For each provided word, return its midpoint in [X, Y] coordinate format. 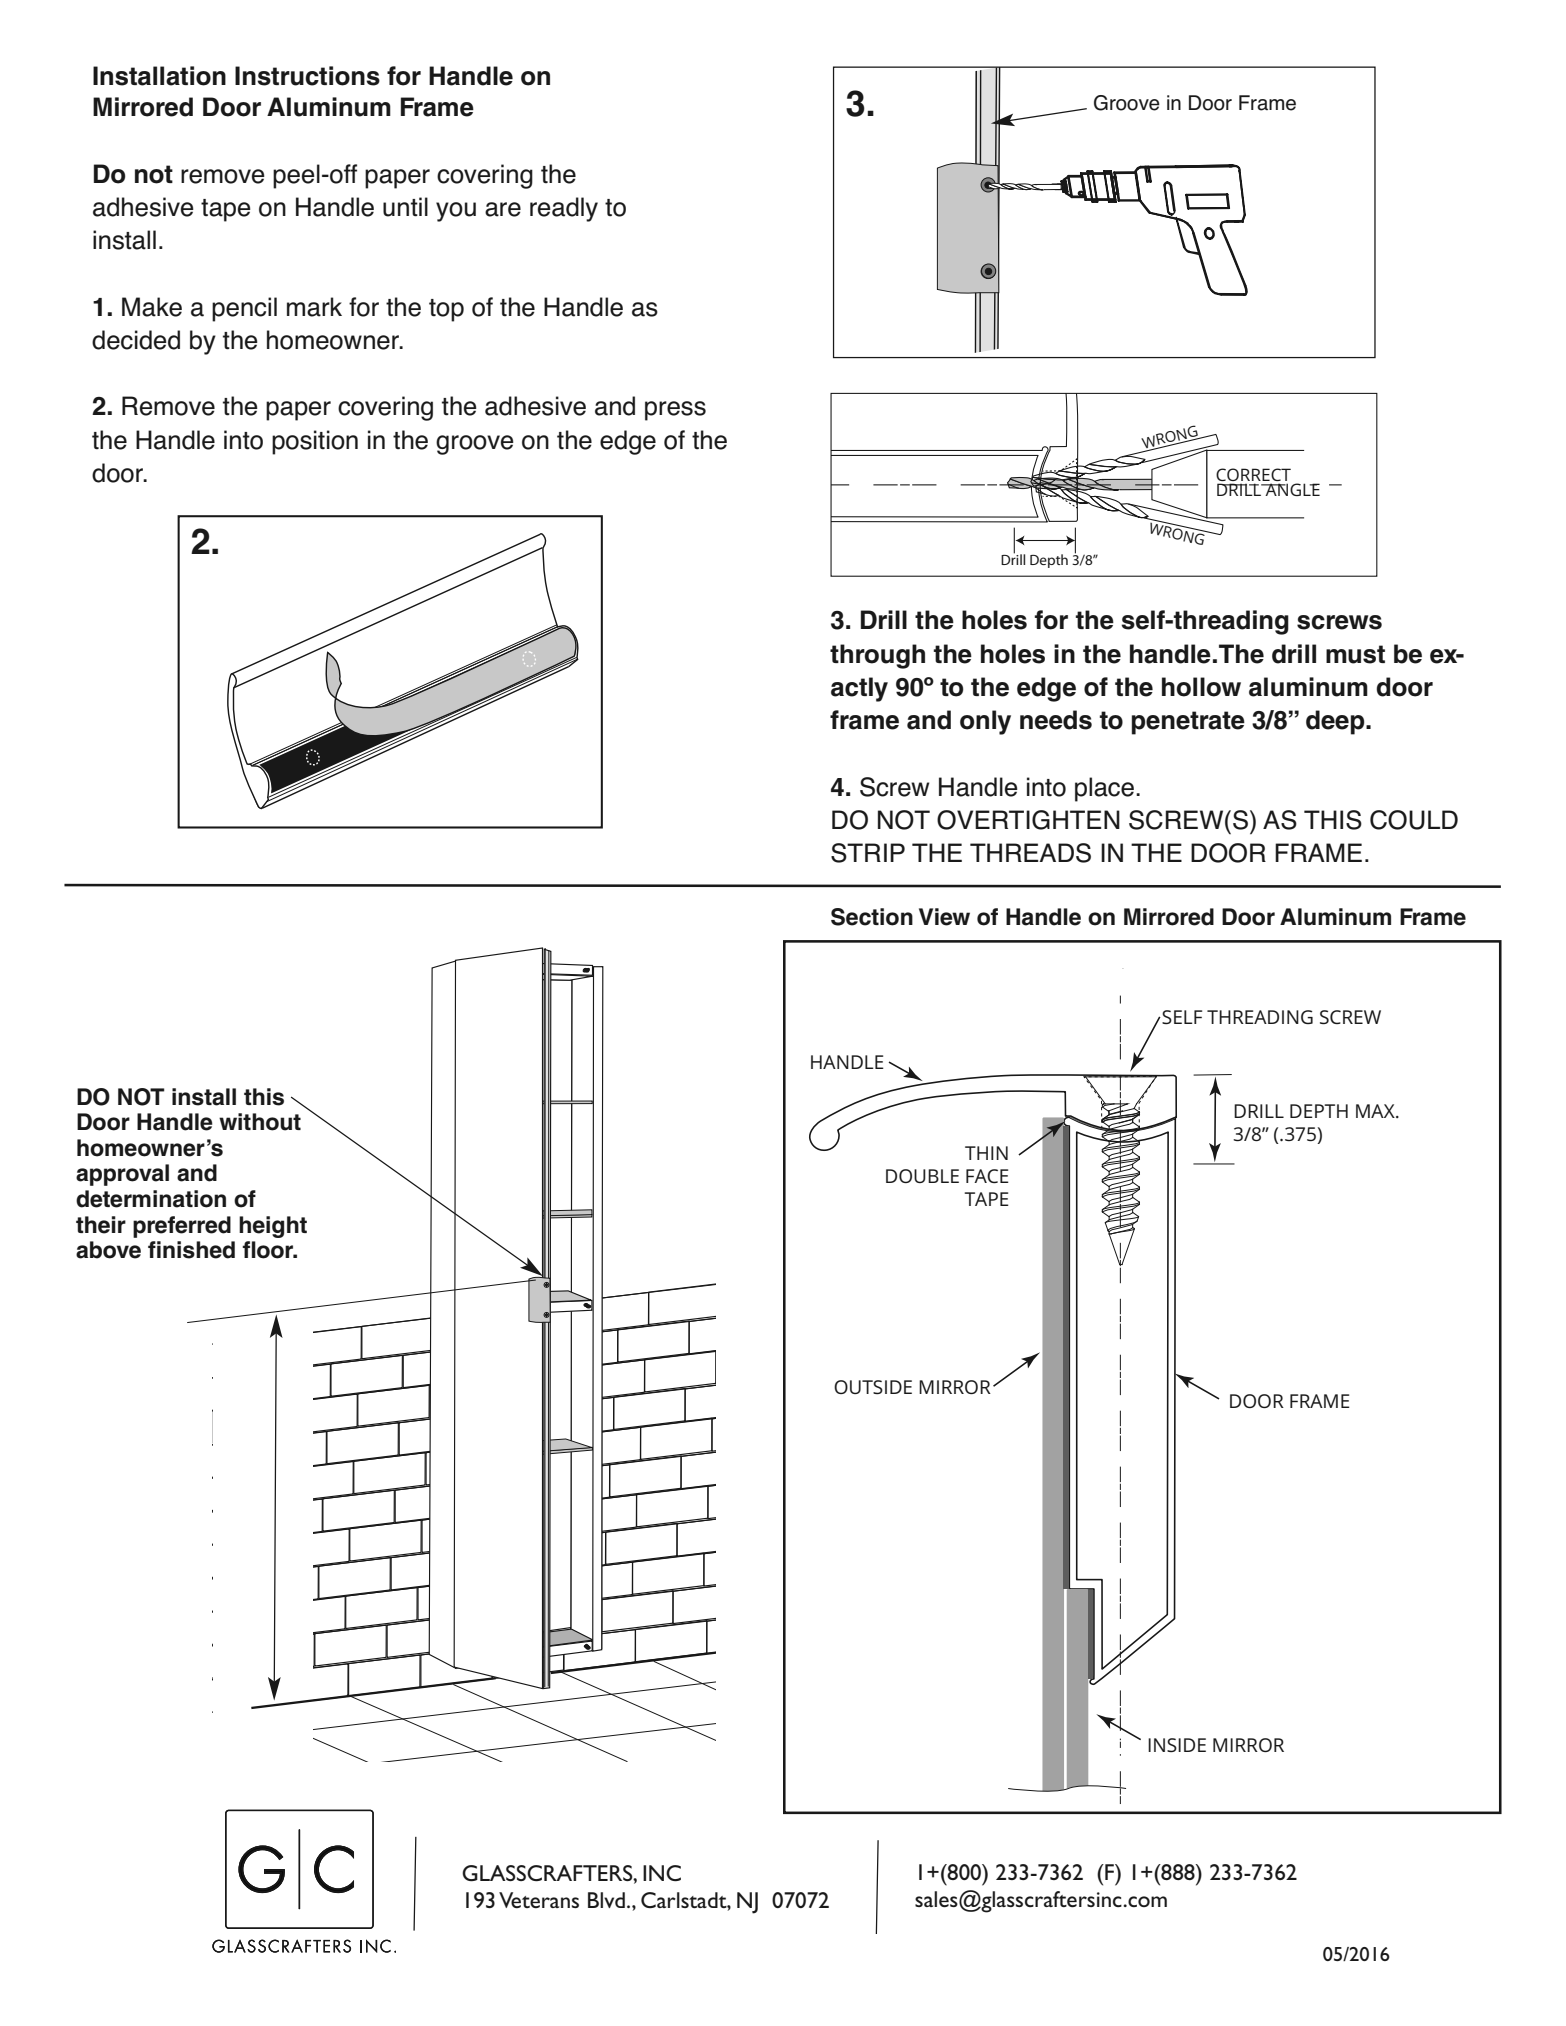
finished [191, 1250]
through [877, 656]
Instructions [307, 76]
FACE [987, 1176]
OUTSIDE [873, 1387]
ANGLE [1291, 489]
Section [872, 917]
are [503, 209]
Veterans [539, 1900]
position [315, 442]
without [260, 1122]
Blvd [606, 1900]
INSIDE [1177, 1745]
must [1355, 654]
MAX [1376, 1111]
